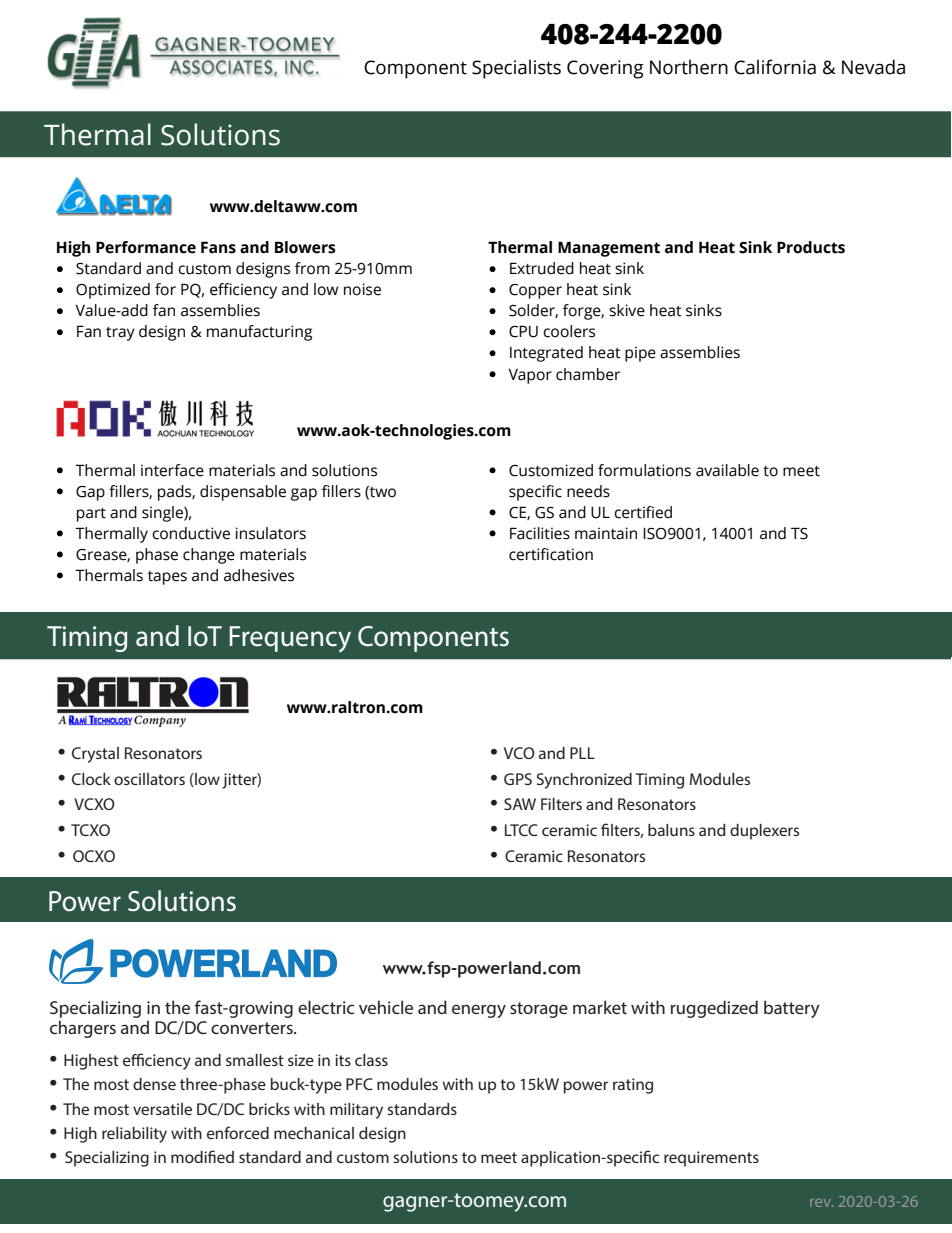 Image resolution: width=952 pixels, height=1233 pixels. I want to click on SAW, so click(520, 804).
